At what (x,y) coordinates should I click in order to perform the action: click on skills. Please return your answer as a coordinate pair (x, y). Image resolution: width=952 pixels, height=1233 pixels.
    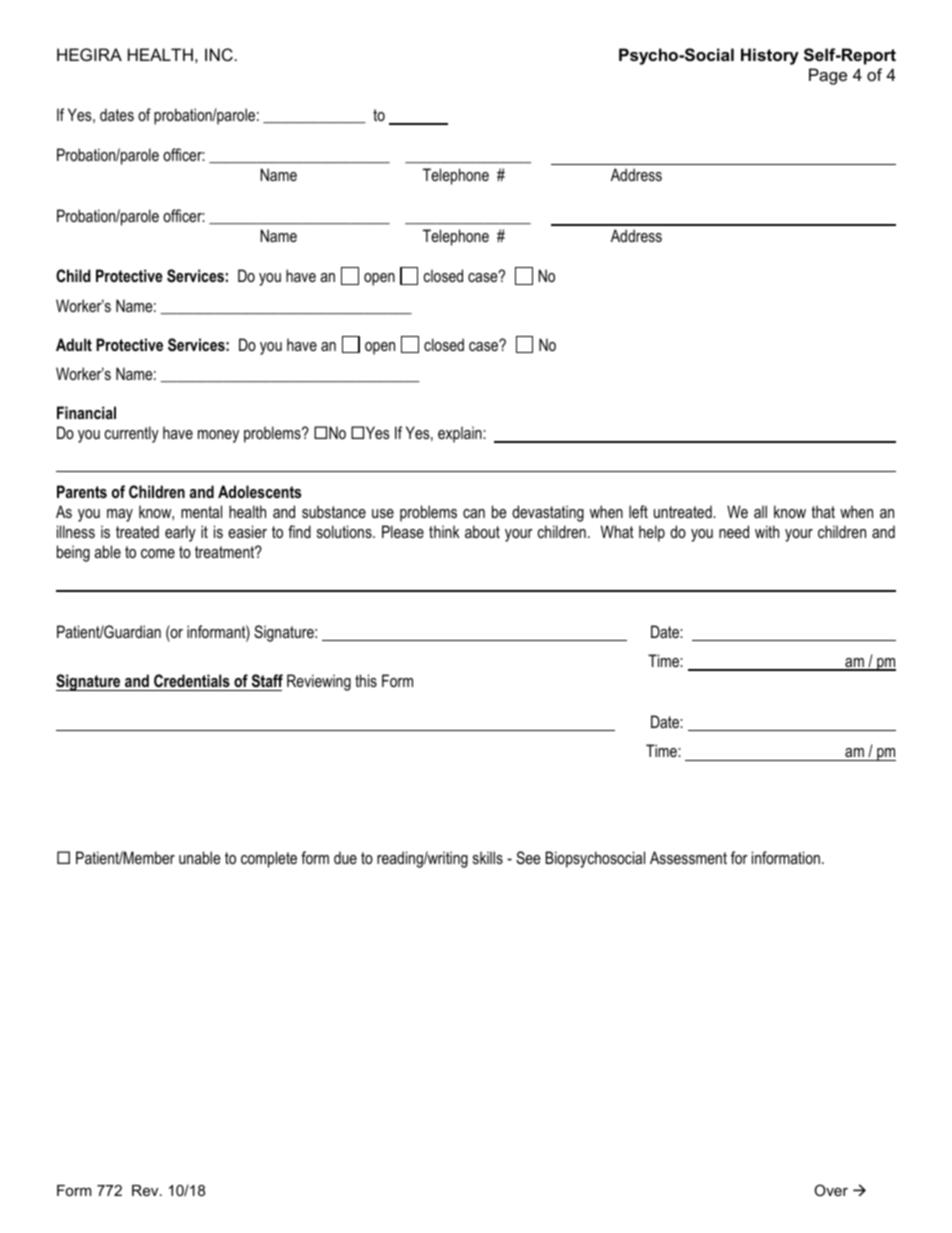
    Looking at the image, I should click on (488, 857).
